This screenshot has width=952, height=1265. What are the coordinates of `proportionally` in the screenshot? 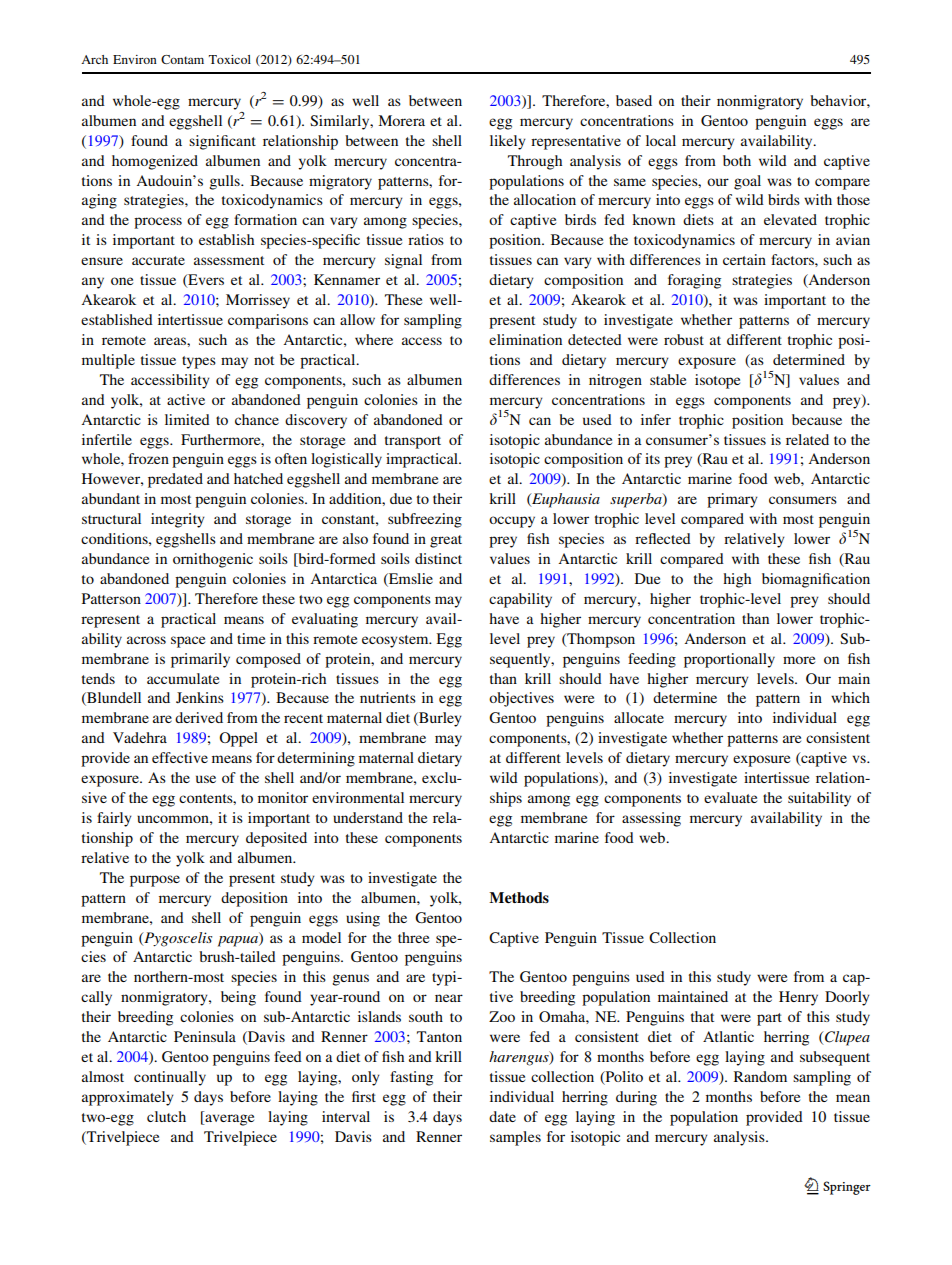 It's located at (729, 660).
